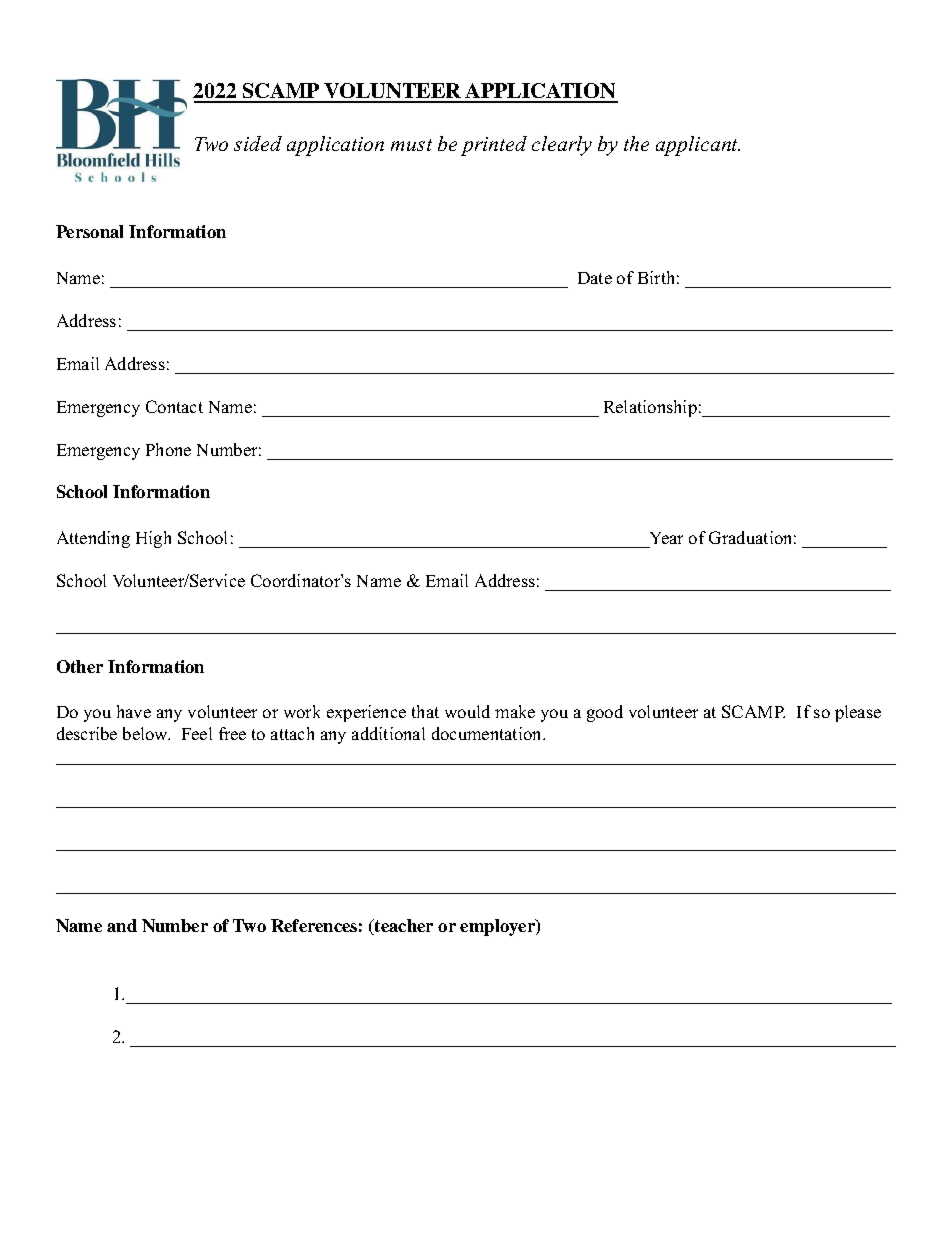  I want to click on High, so click(153, 539).
